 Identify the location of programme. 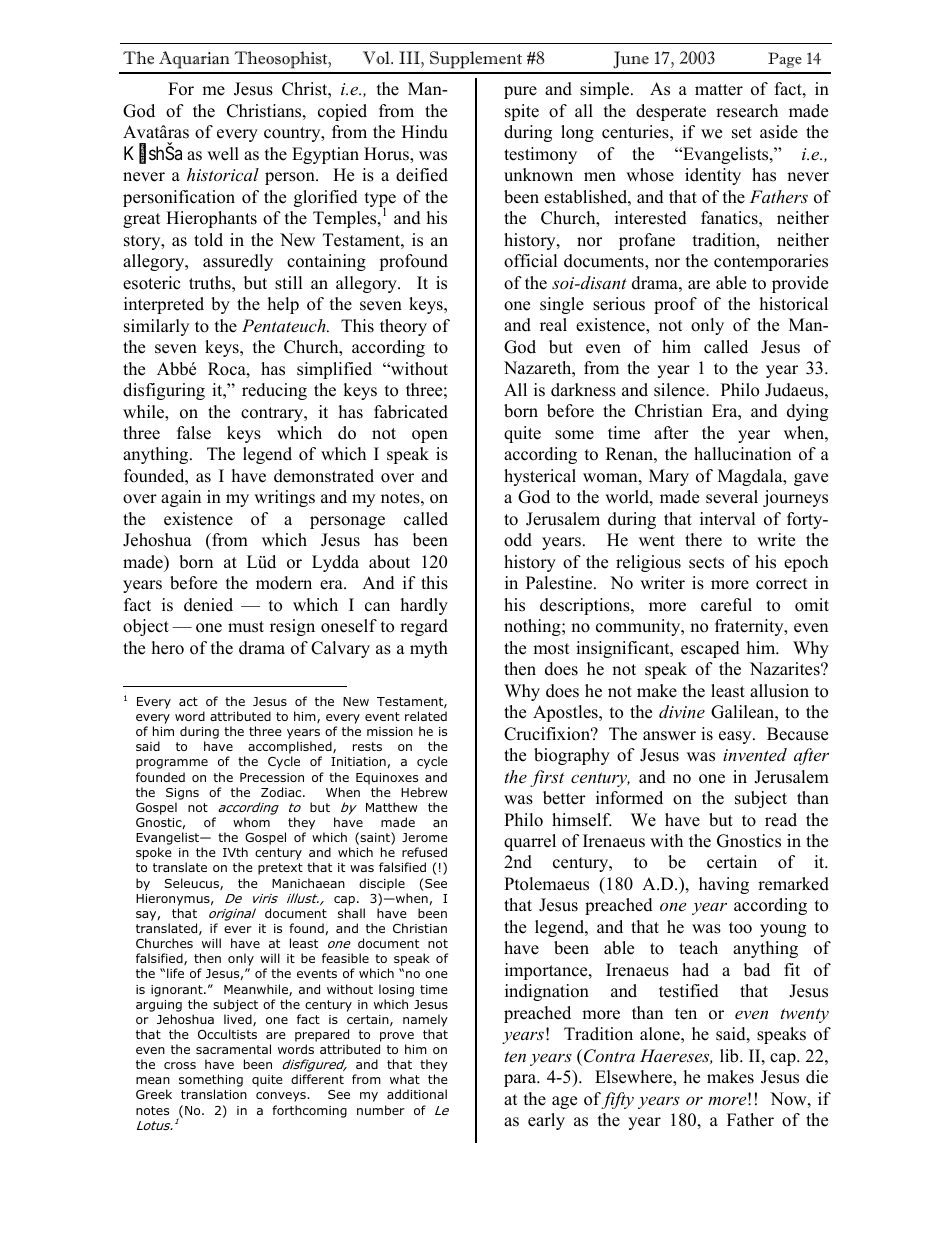
(172, 764).
